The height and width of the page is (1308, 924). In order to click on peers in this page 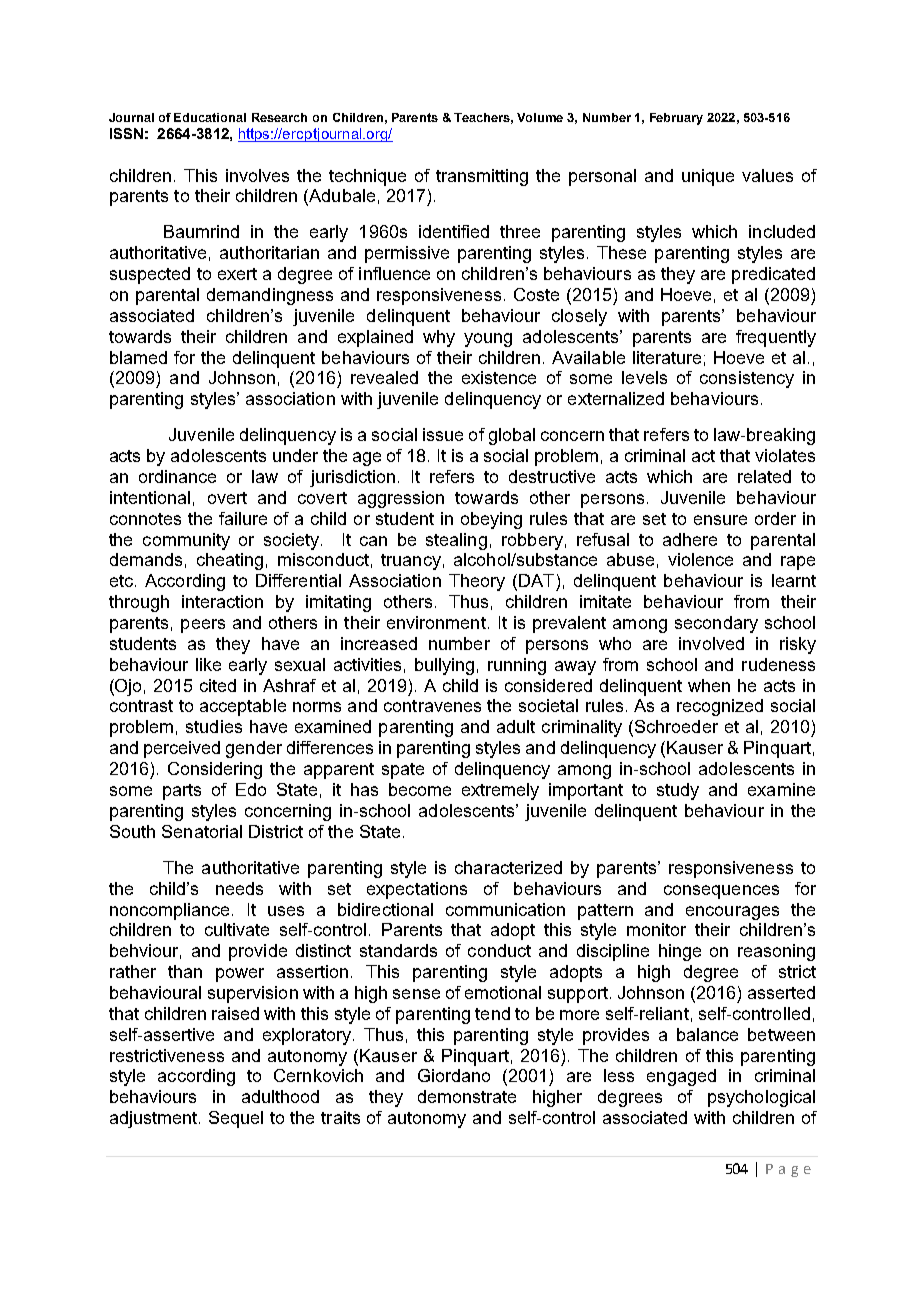, I will do `click(203, 626)`.
